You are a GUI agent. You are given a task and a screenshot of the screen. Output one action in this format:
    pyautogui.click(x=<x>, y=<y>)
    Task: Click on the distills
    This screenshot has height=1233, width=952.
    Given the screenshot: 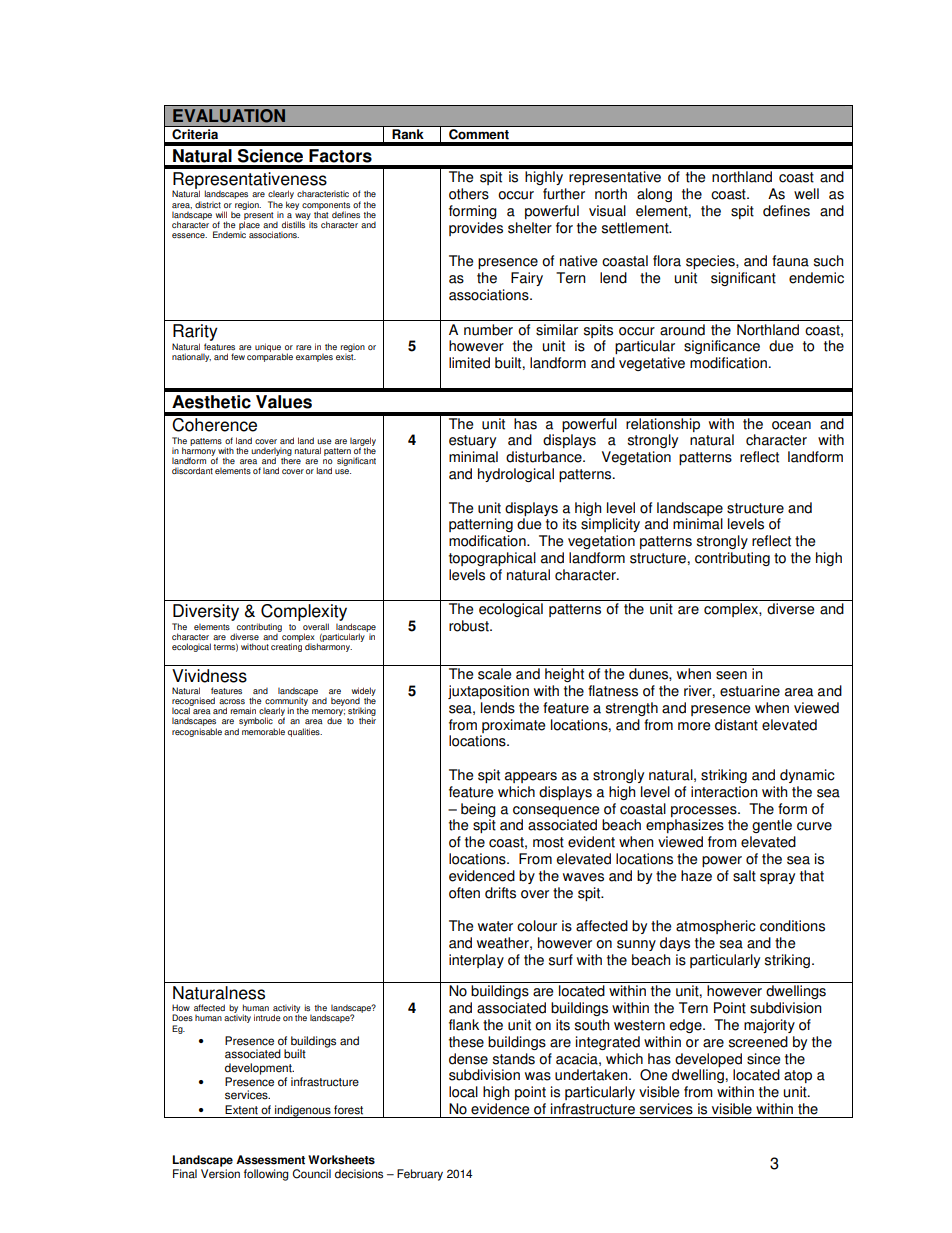 What is the action you would take?
    pyautogui.click(x=295, y=223)
